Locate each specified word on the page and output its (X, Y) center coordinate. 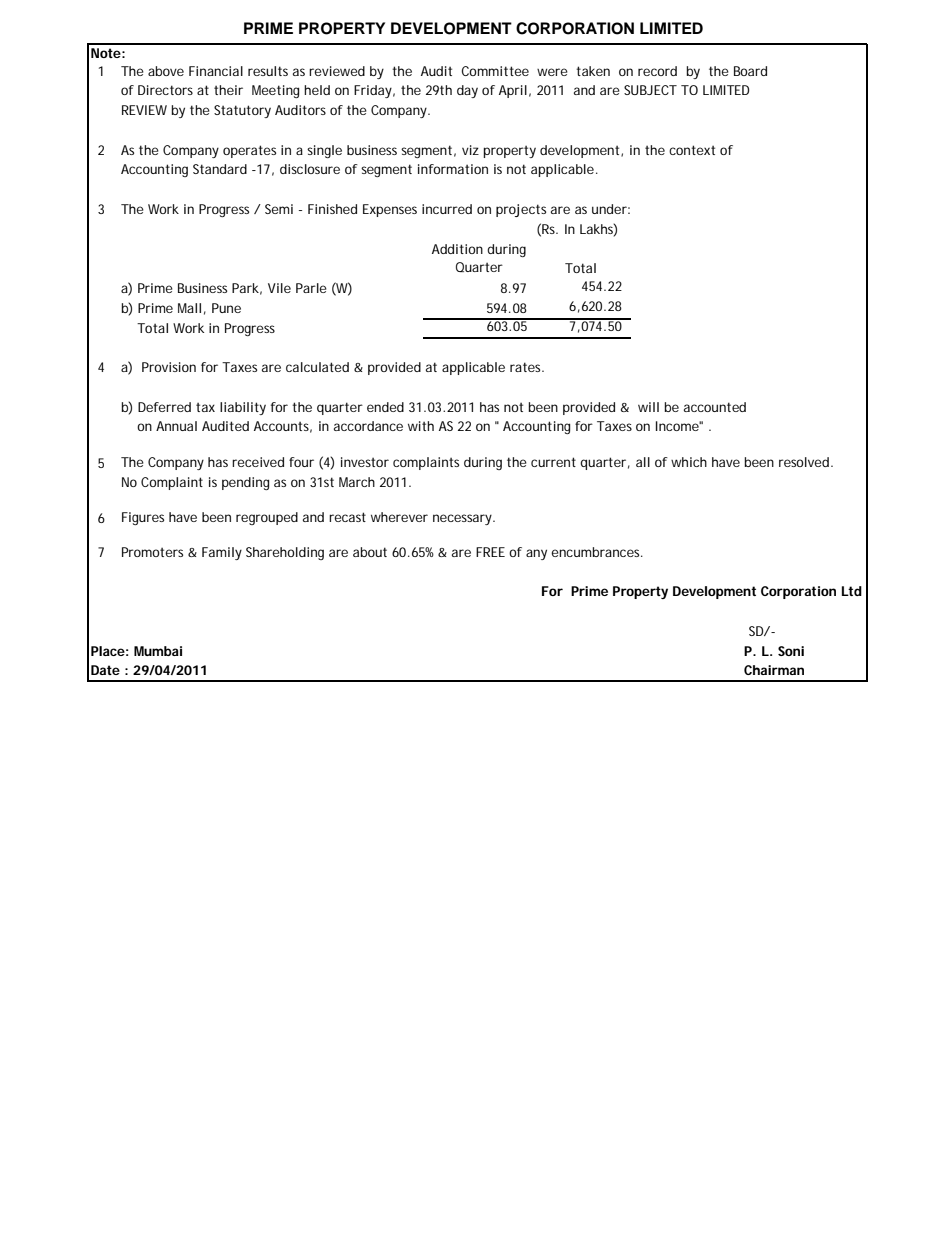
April (513, 91)
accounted (715, 407)
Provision (169, 367)
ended (385, 407)
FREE (490, 552)
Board (750, 71)
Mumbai (158, 651)
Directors (165, 90)
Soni (791, 651)
